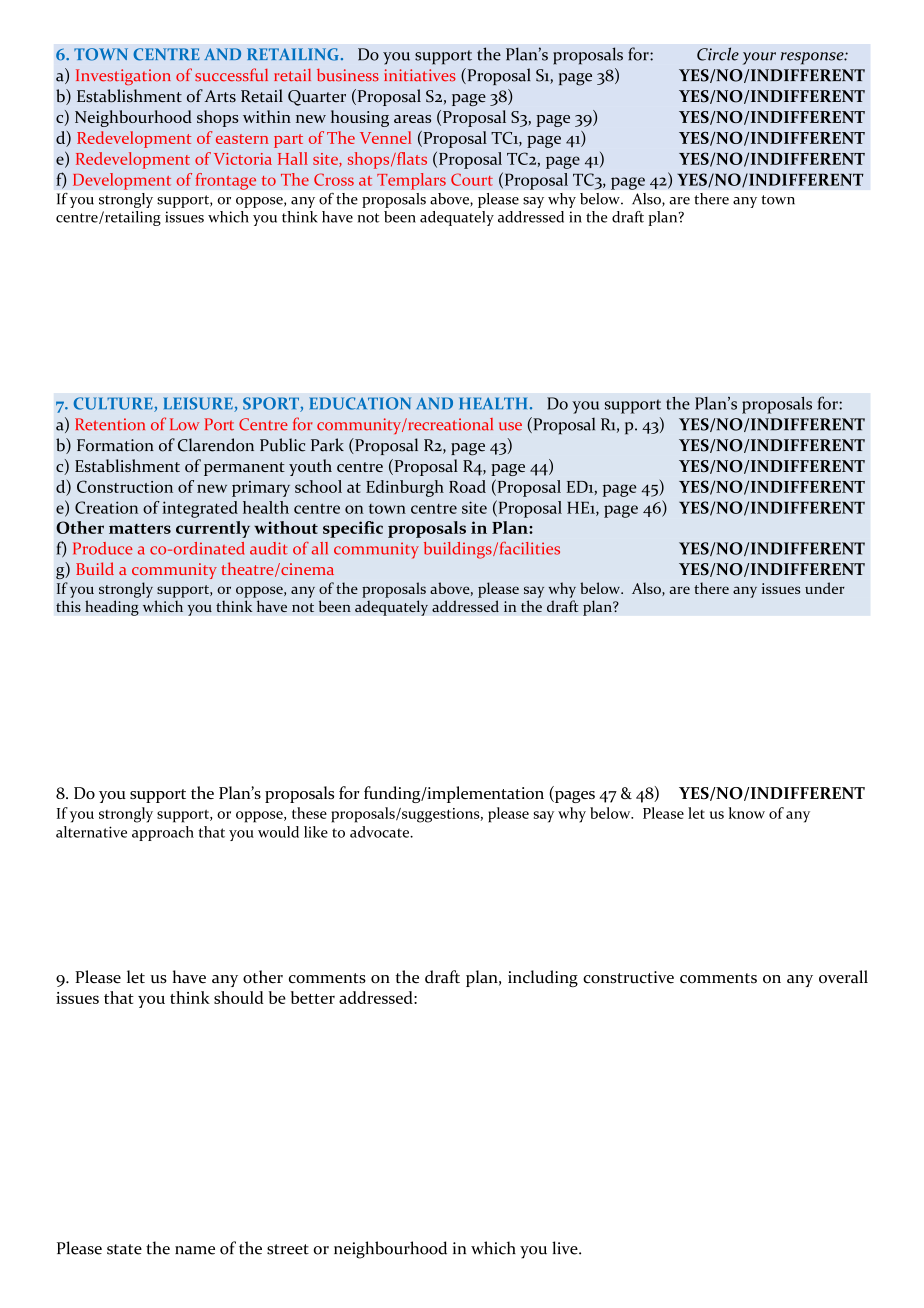  What do you see at coordinates (123, 77) in the screenshot?
I see `Investigation` at bounding box center [123, 77].
